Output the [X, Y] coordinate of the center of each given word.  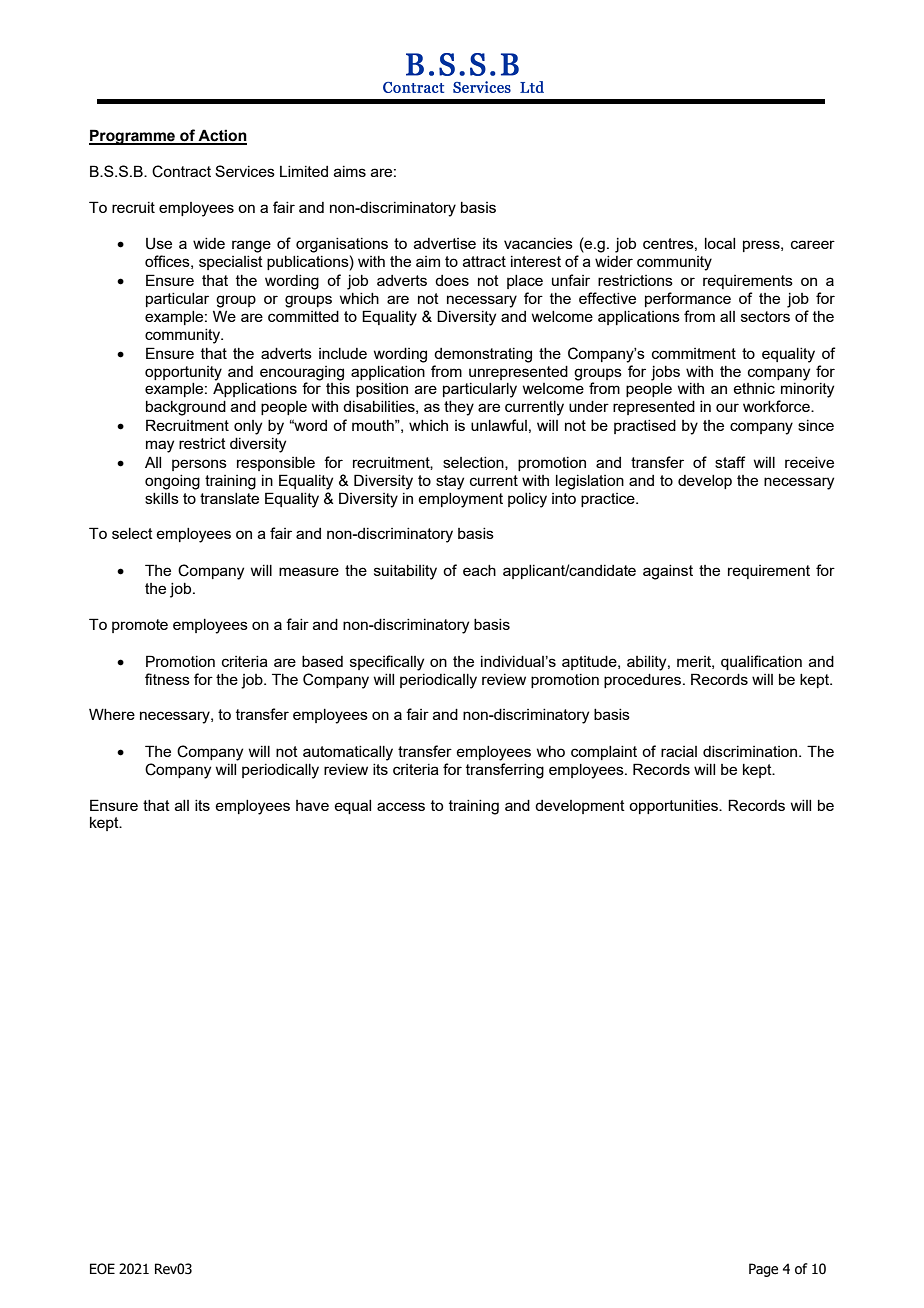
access [401, 806]
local [720, 243]
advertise [445, 243]
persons [199, 465]
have [312, 805]
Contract [181, 171]
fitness [167, 679]
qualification [761, 662]
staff [730, 462]
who [551, 751]
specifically [387, 663]
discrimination [750, 751]
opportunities [674, 807]
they [459, 408]
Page [763, 1270]
